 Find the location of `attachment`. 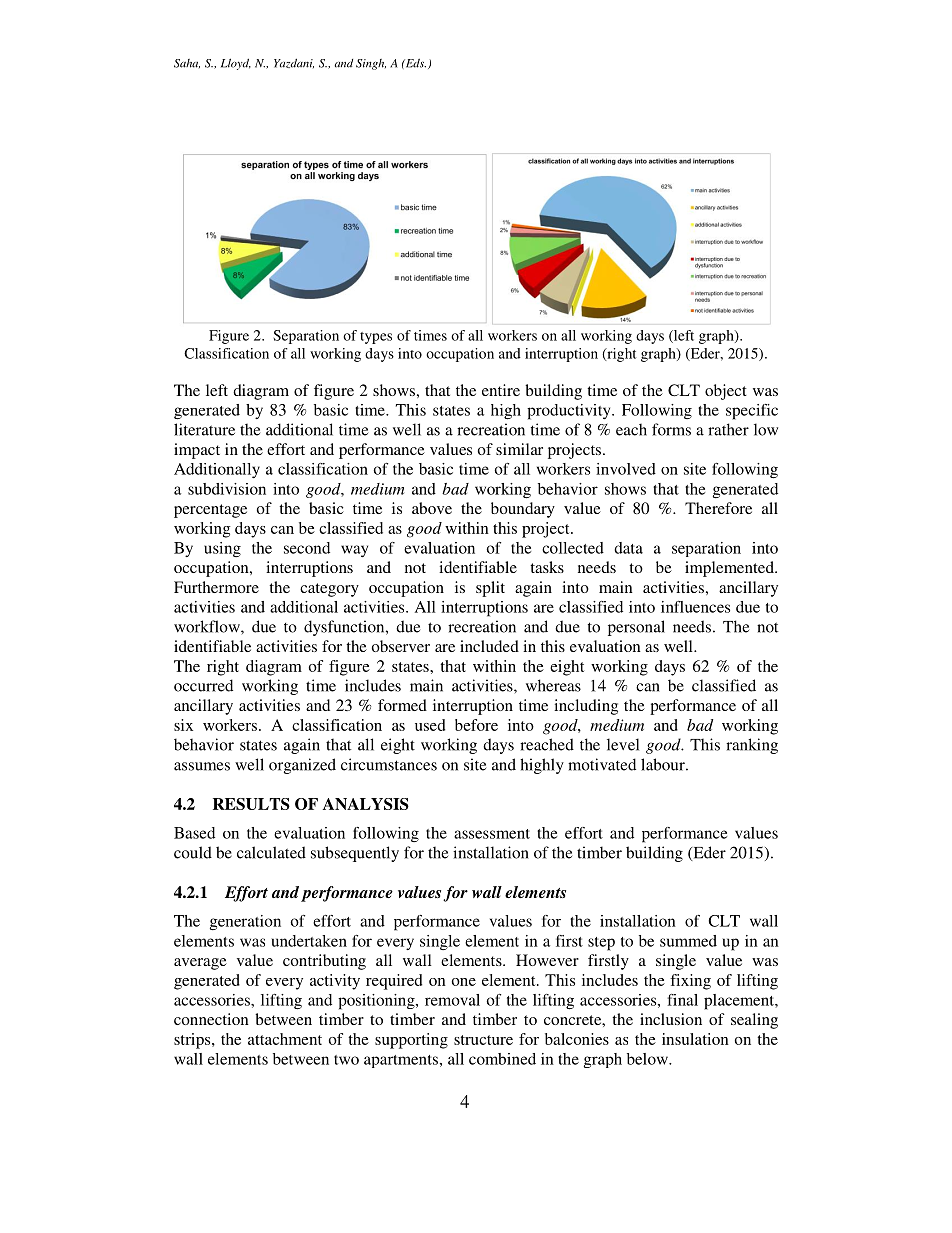

attachment is located at coordinates (285, 1039).
